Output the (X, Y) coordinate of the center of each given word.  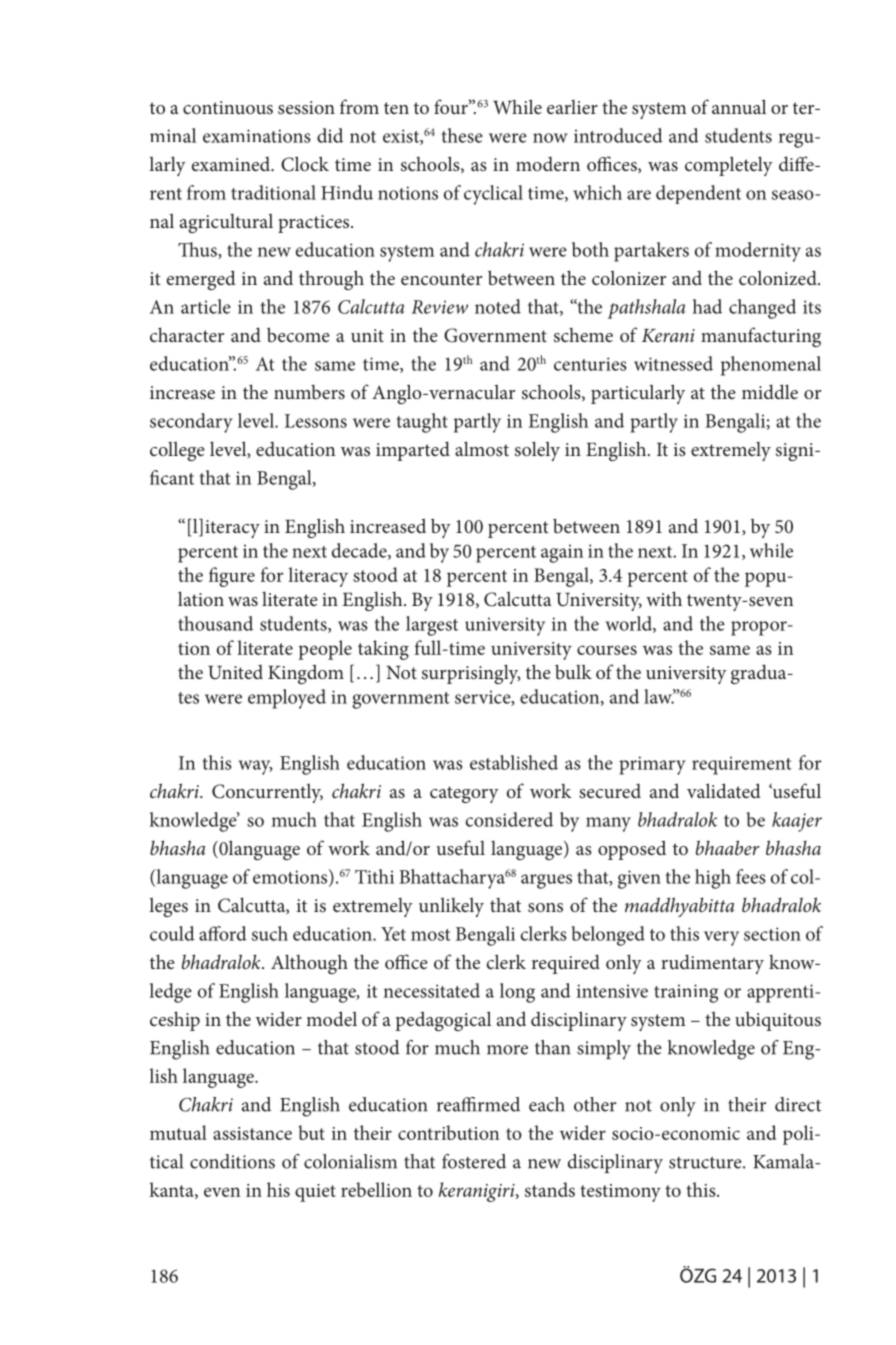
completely (729, 166)
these (462, 135)
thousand (215, 623)
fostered (474, 1161)
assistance (252, 1133)
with (664, 598)
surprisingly (471, 674)
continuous (228, 108)
